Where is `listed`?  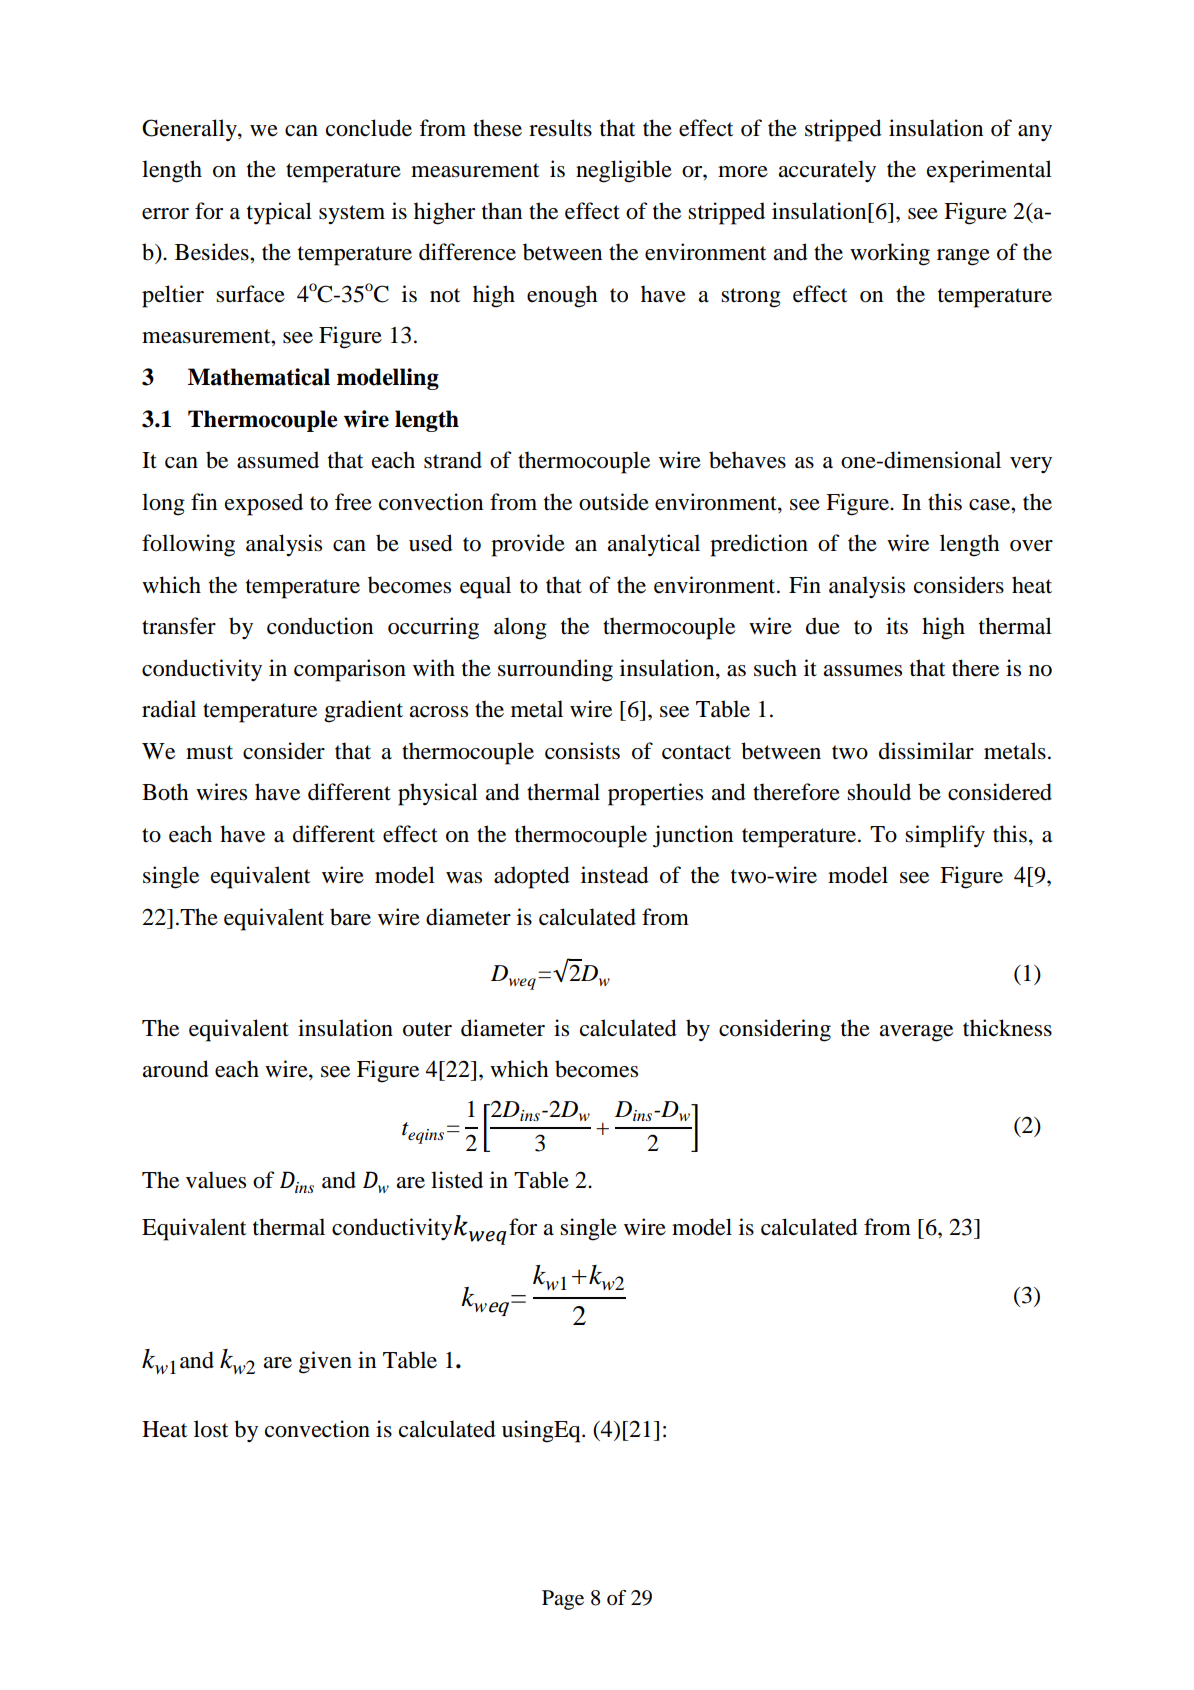 listed is located at coordinates (457, 1180).
